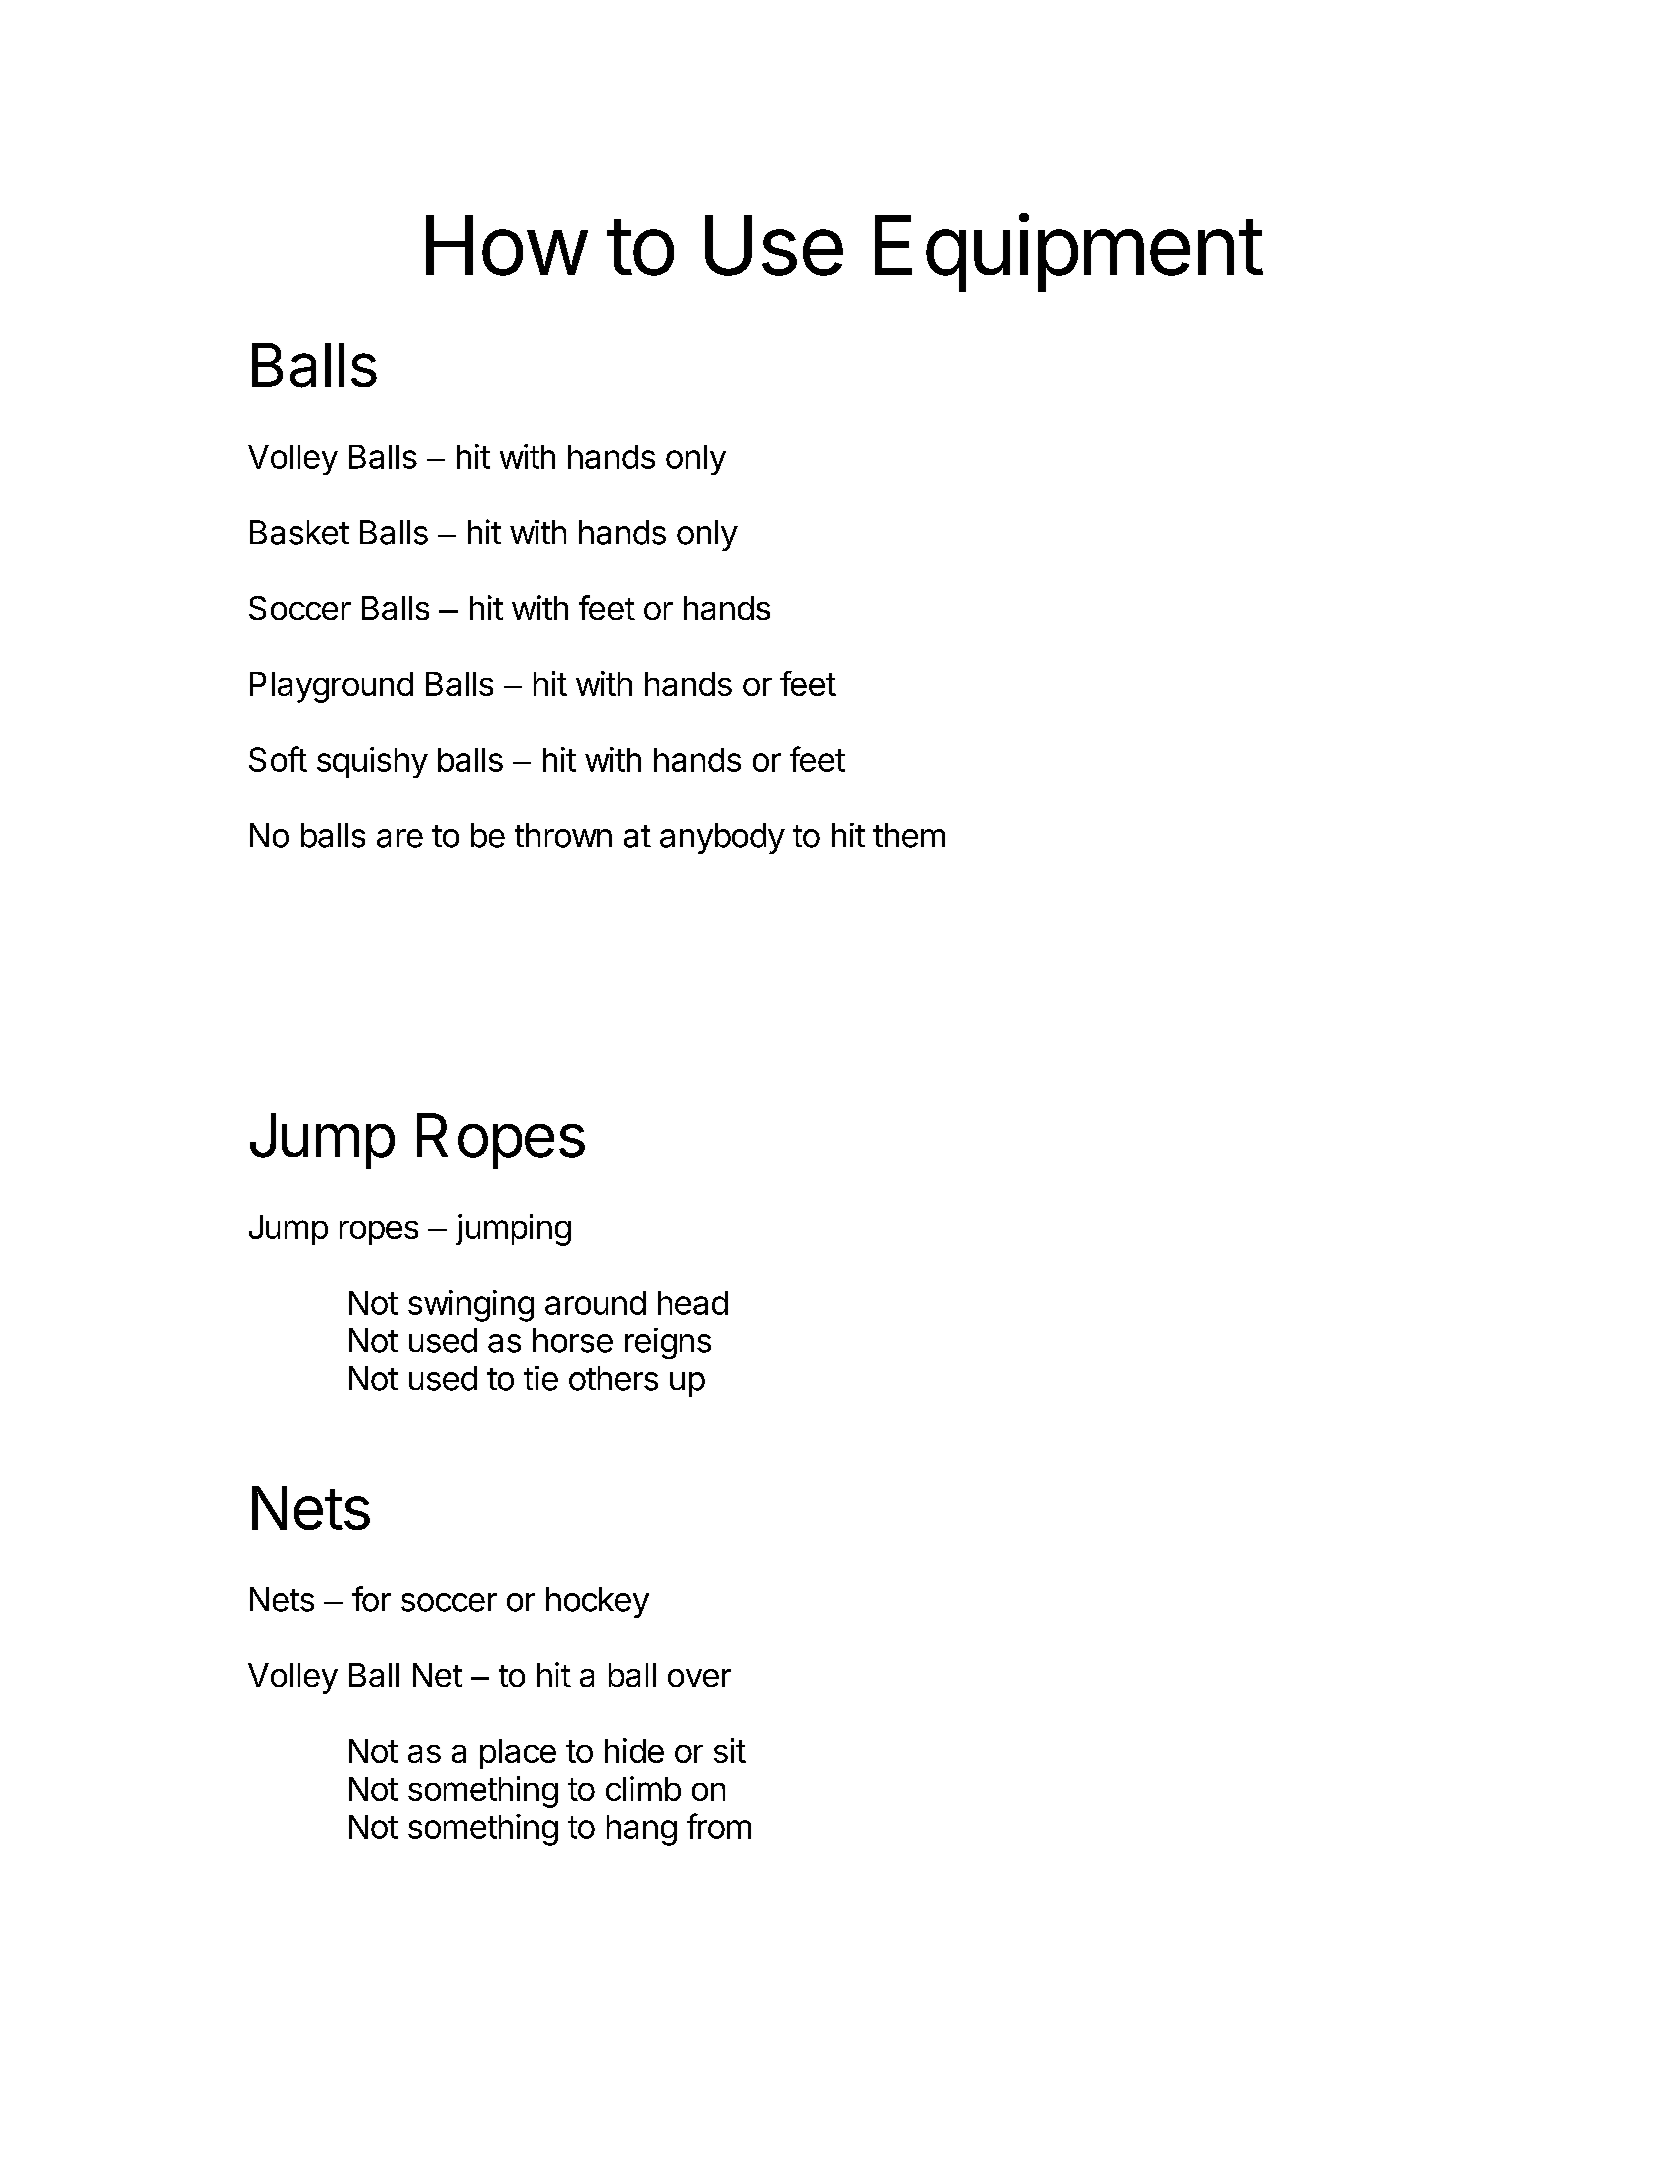  What do you see at coordinates (331, 687) in the screenshot?
I see `Playground` at bounding box center [331, 687].
